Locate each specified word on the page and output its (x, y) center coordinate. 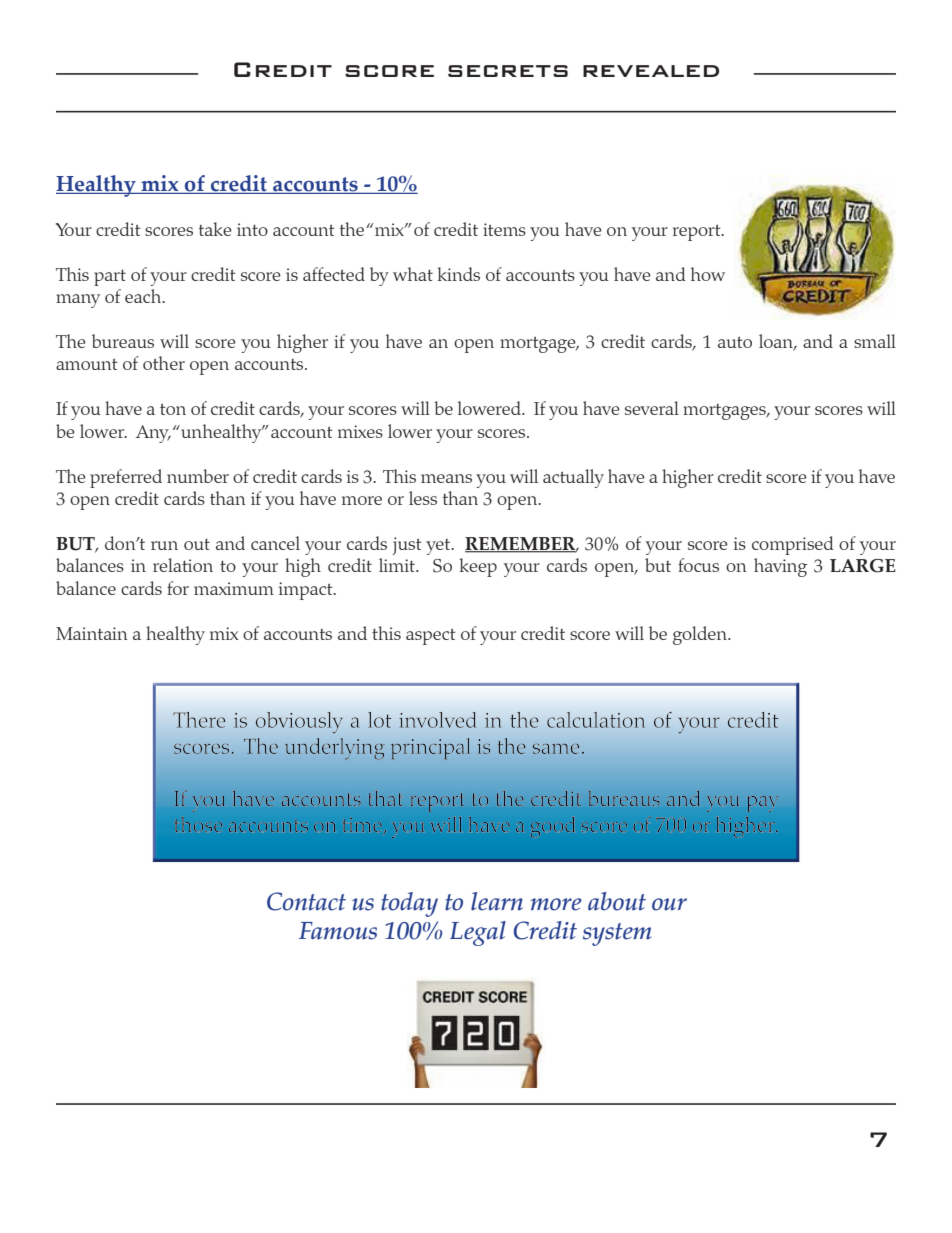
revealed (651, 71)
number (198, 476)
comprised (793, 545)
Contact (306, 901)
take (215, 229)
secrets (508, 71)
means (446, 478)
